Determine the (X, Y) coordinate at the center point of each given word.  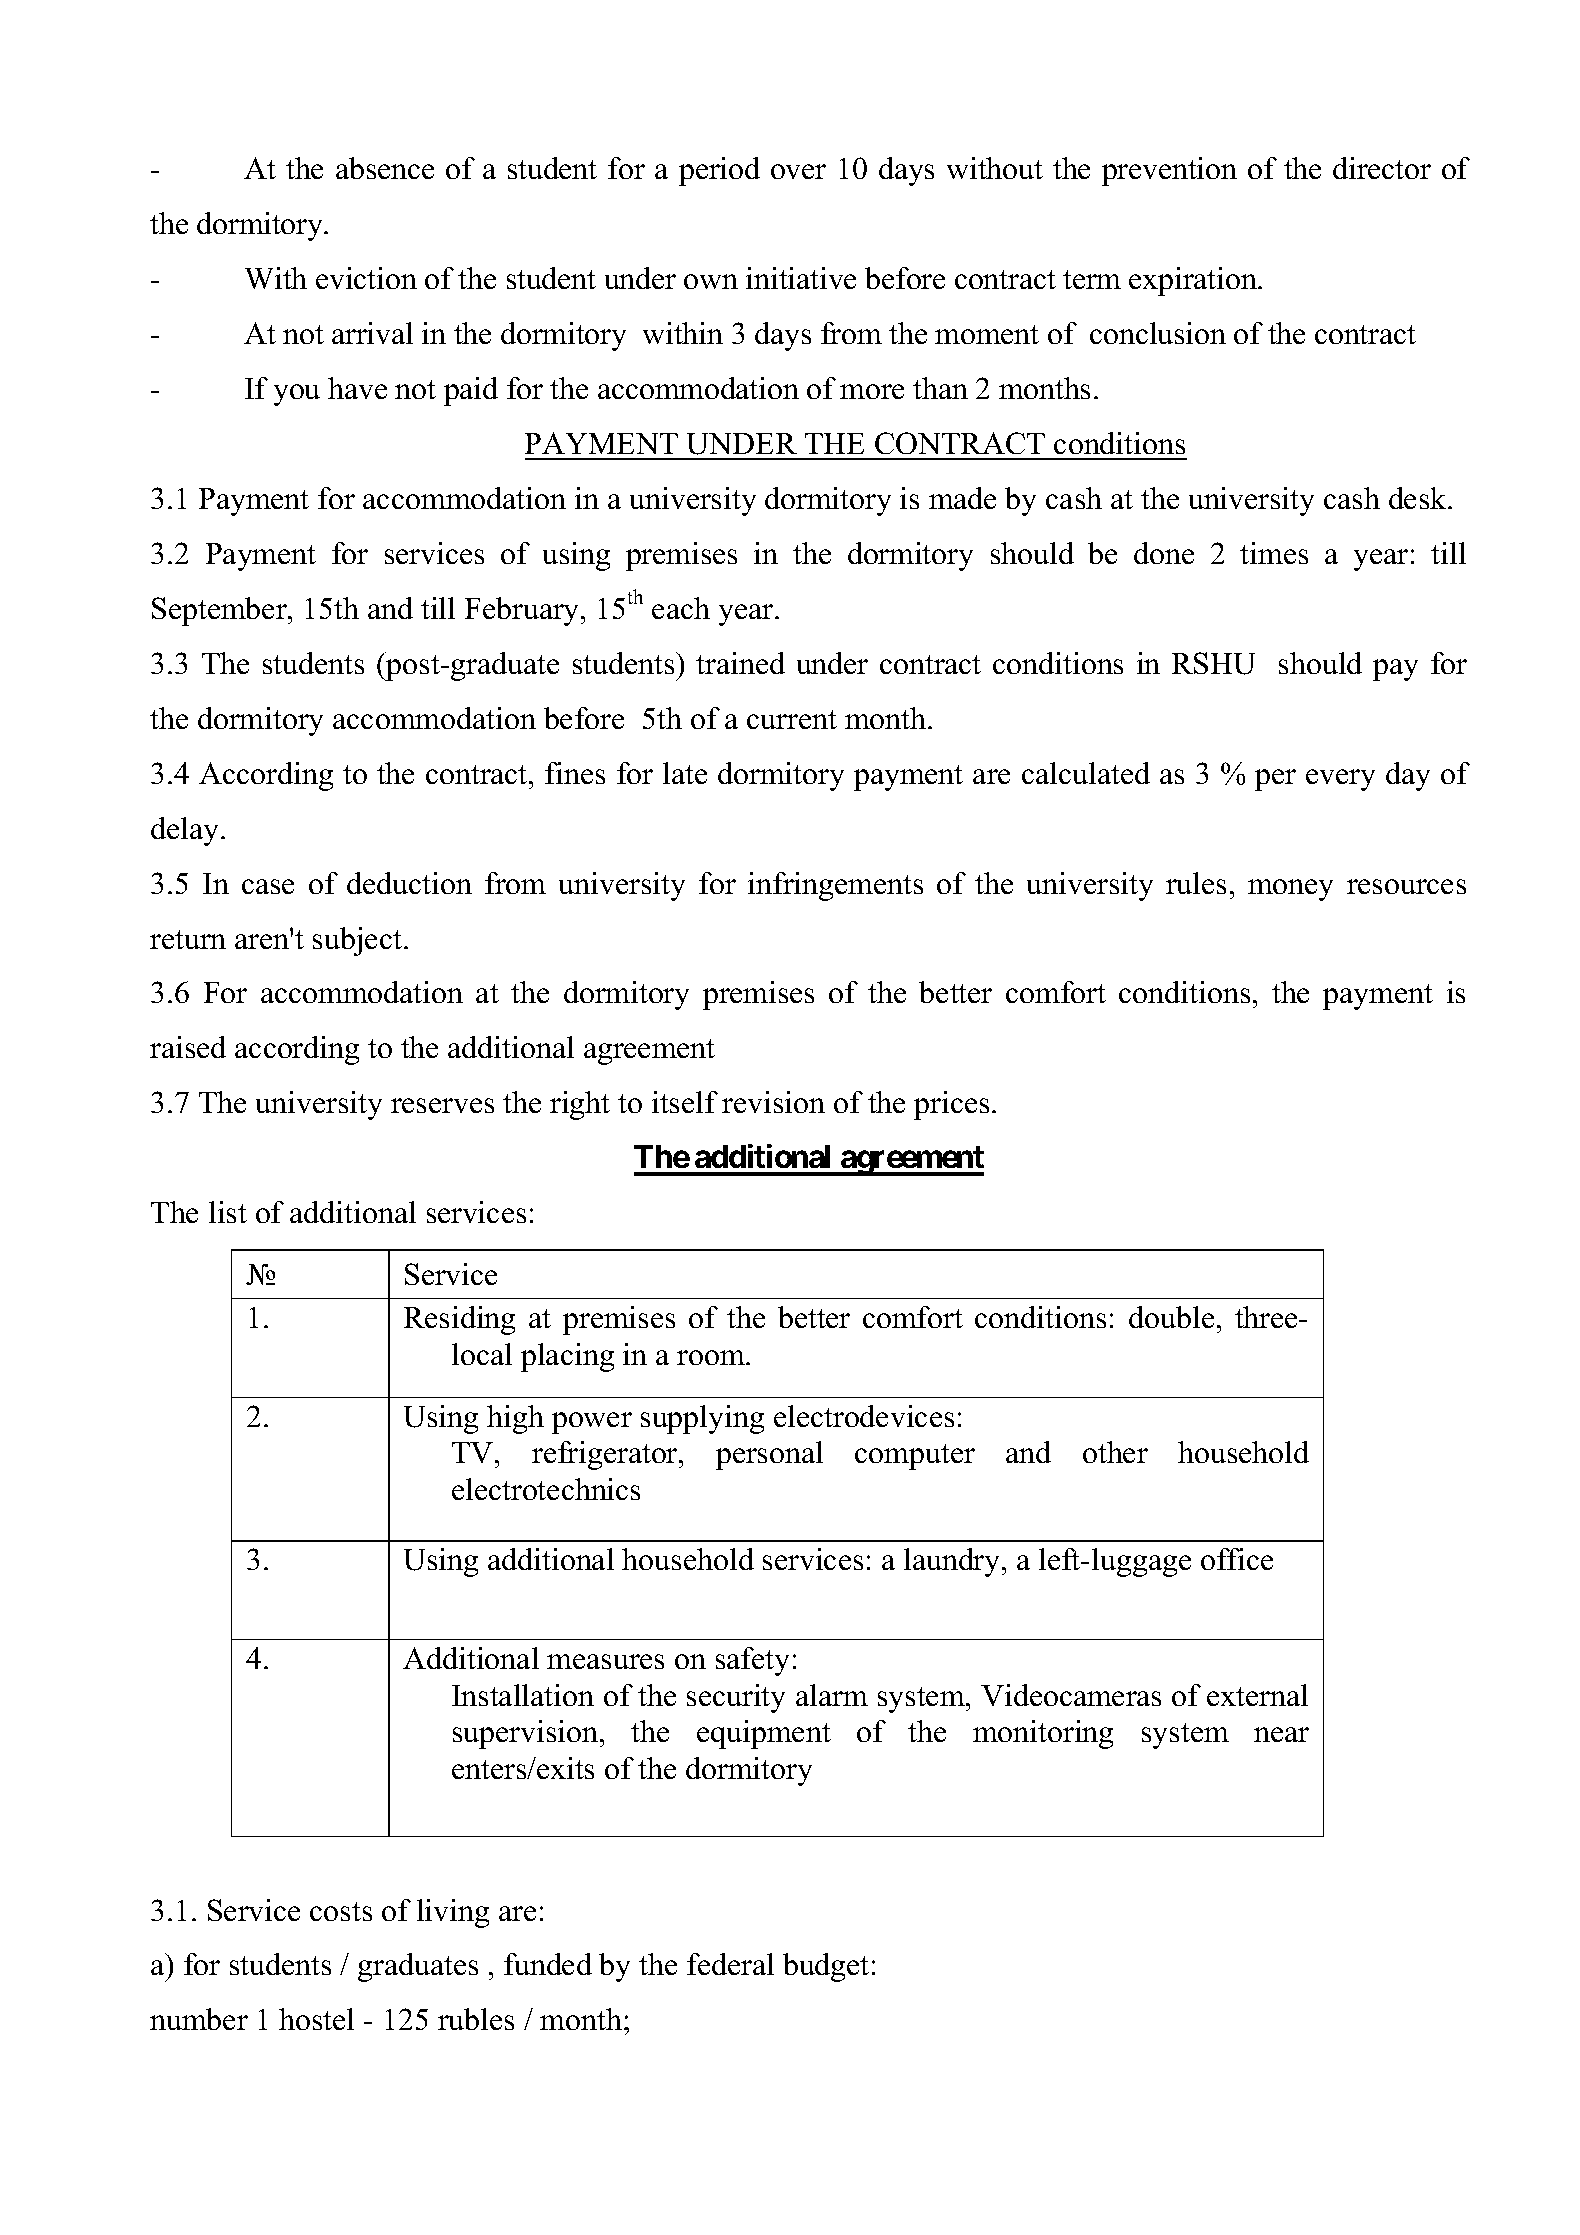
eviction (366, 278)
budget (826, 1967)
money (1290, 890)
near (1281, 1734)
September (220, 611)
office (1237, 1559)
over (798, 171)
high (515, 1419)
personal (769, 1455)
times (1274, 553)
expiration (1194, 281)
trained (740, 663)
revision (773, 1102)
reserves (442, 1105)
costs (341, 1911)
